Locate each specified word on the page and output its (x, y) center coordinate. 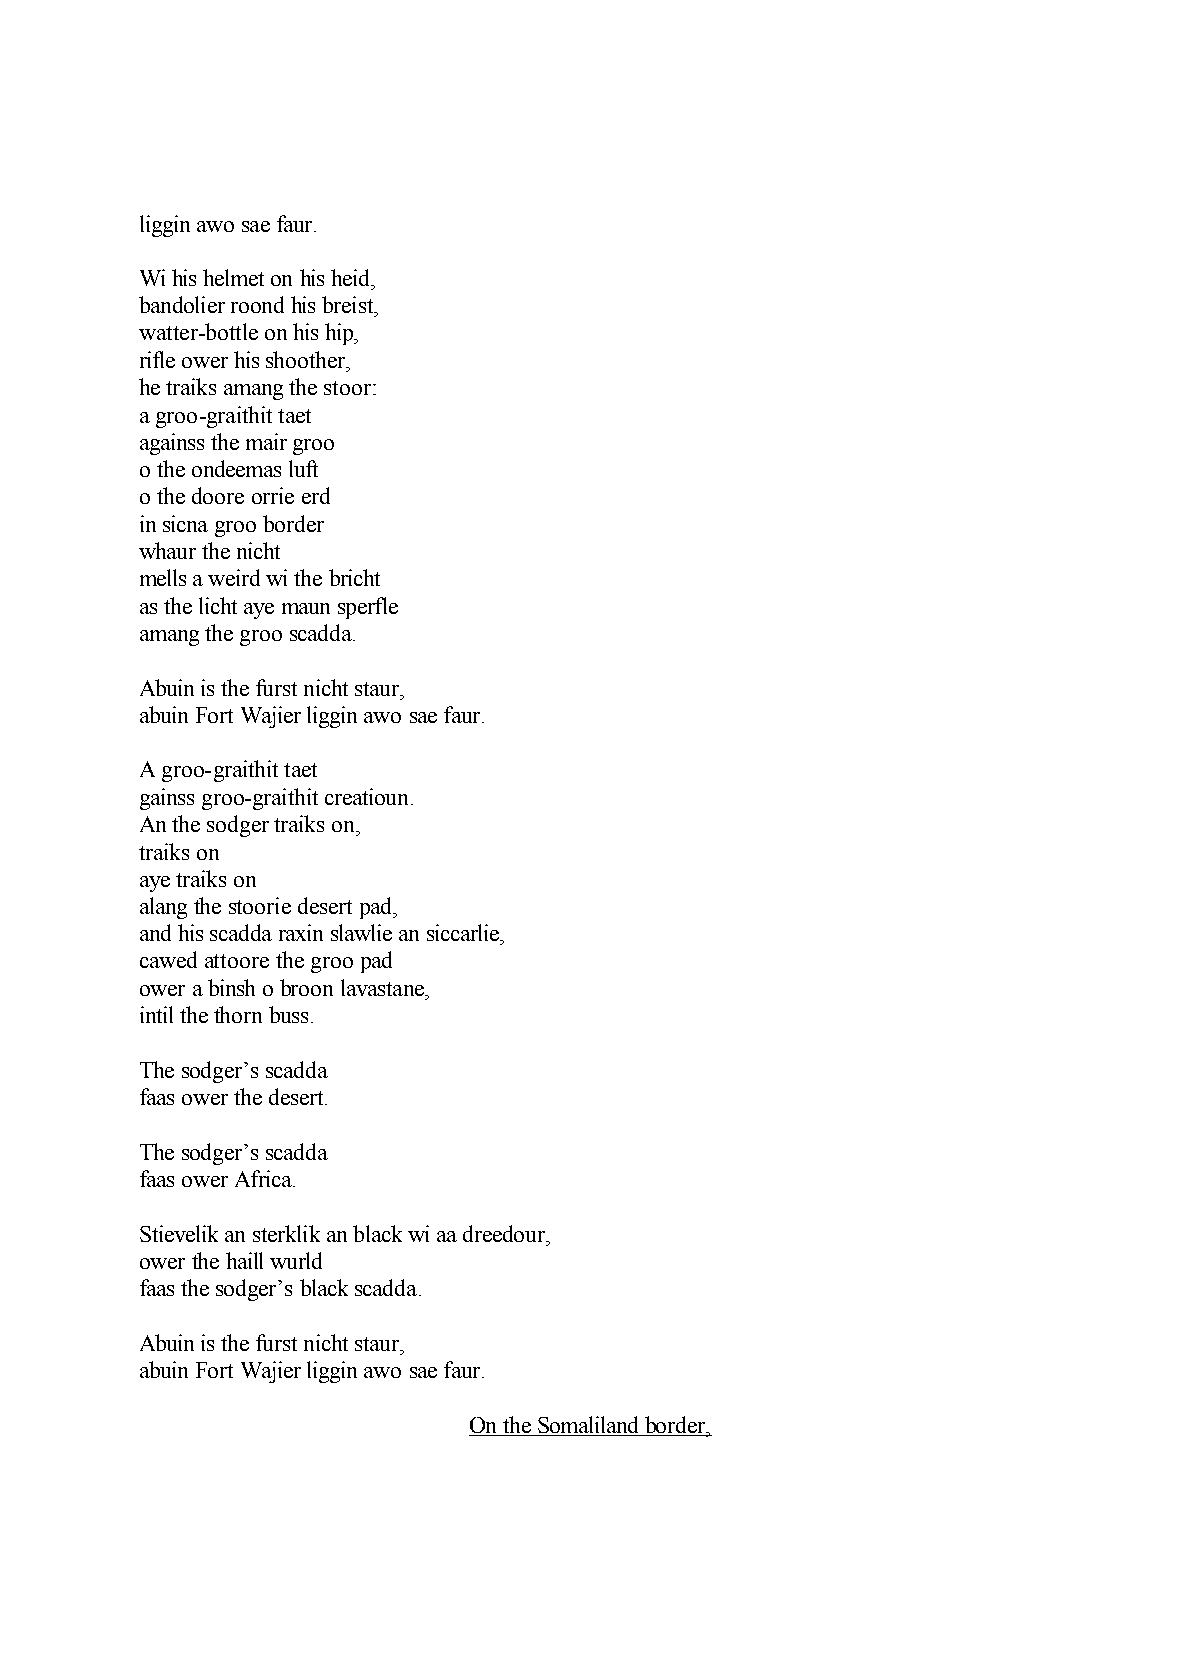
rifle (157, 359)
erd (316, 495)
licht (218, 605)
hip (340, 334)
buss (288, 1014)
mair (266, 441)
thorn (238, 1014)
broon (306, 987)
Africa (264, 1178)
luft (303, 468)
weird (234, 577)
